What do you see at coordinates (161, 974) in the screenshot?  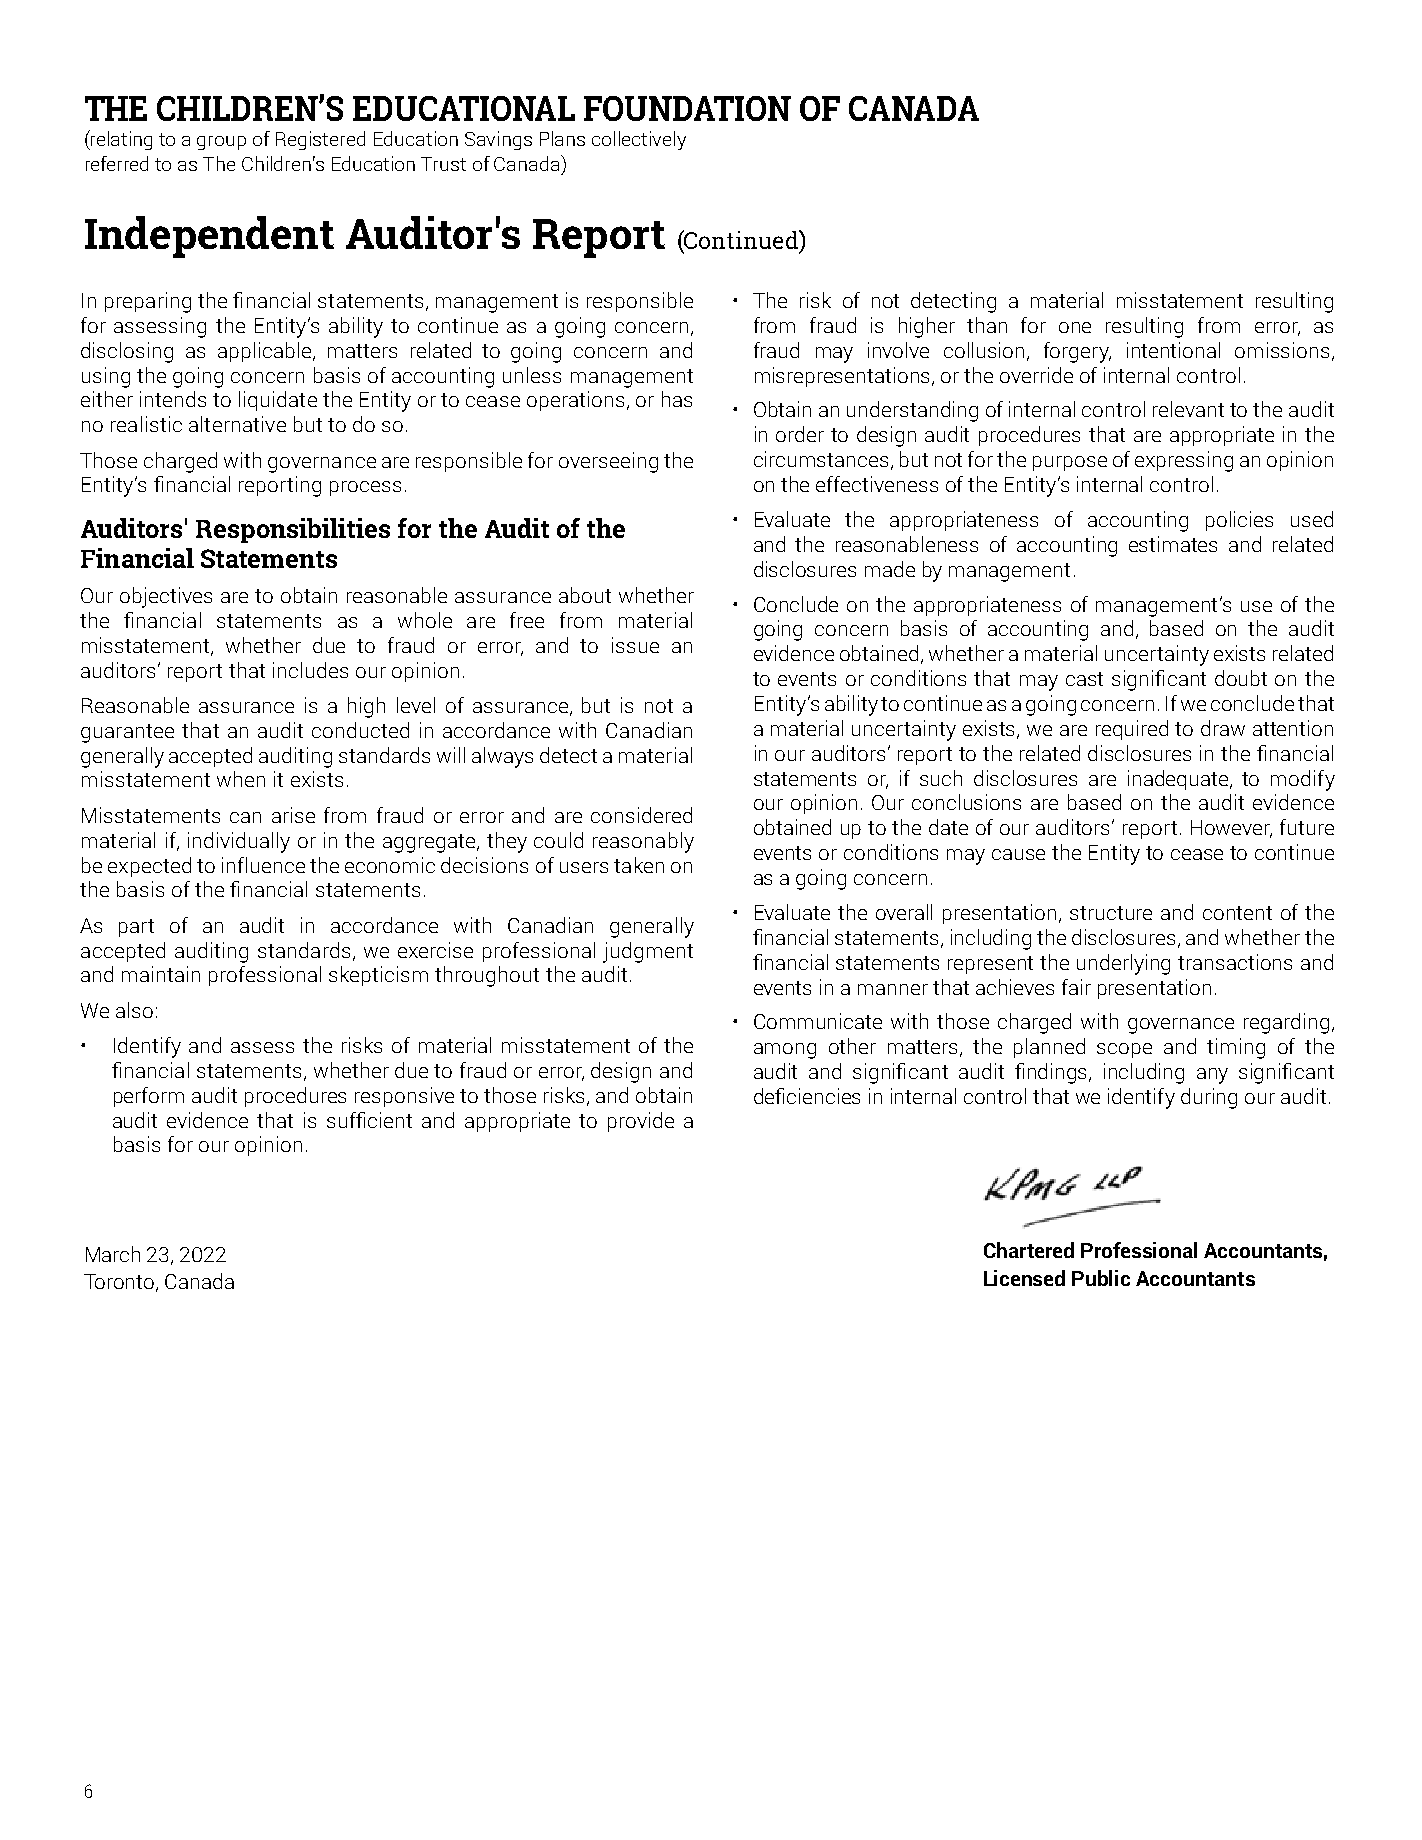 I see `maintain` at bounding box center [161, 974].
